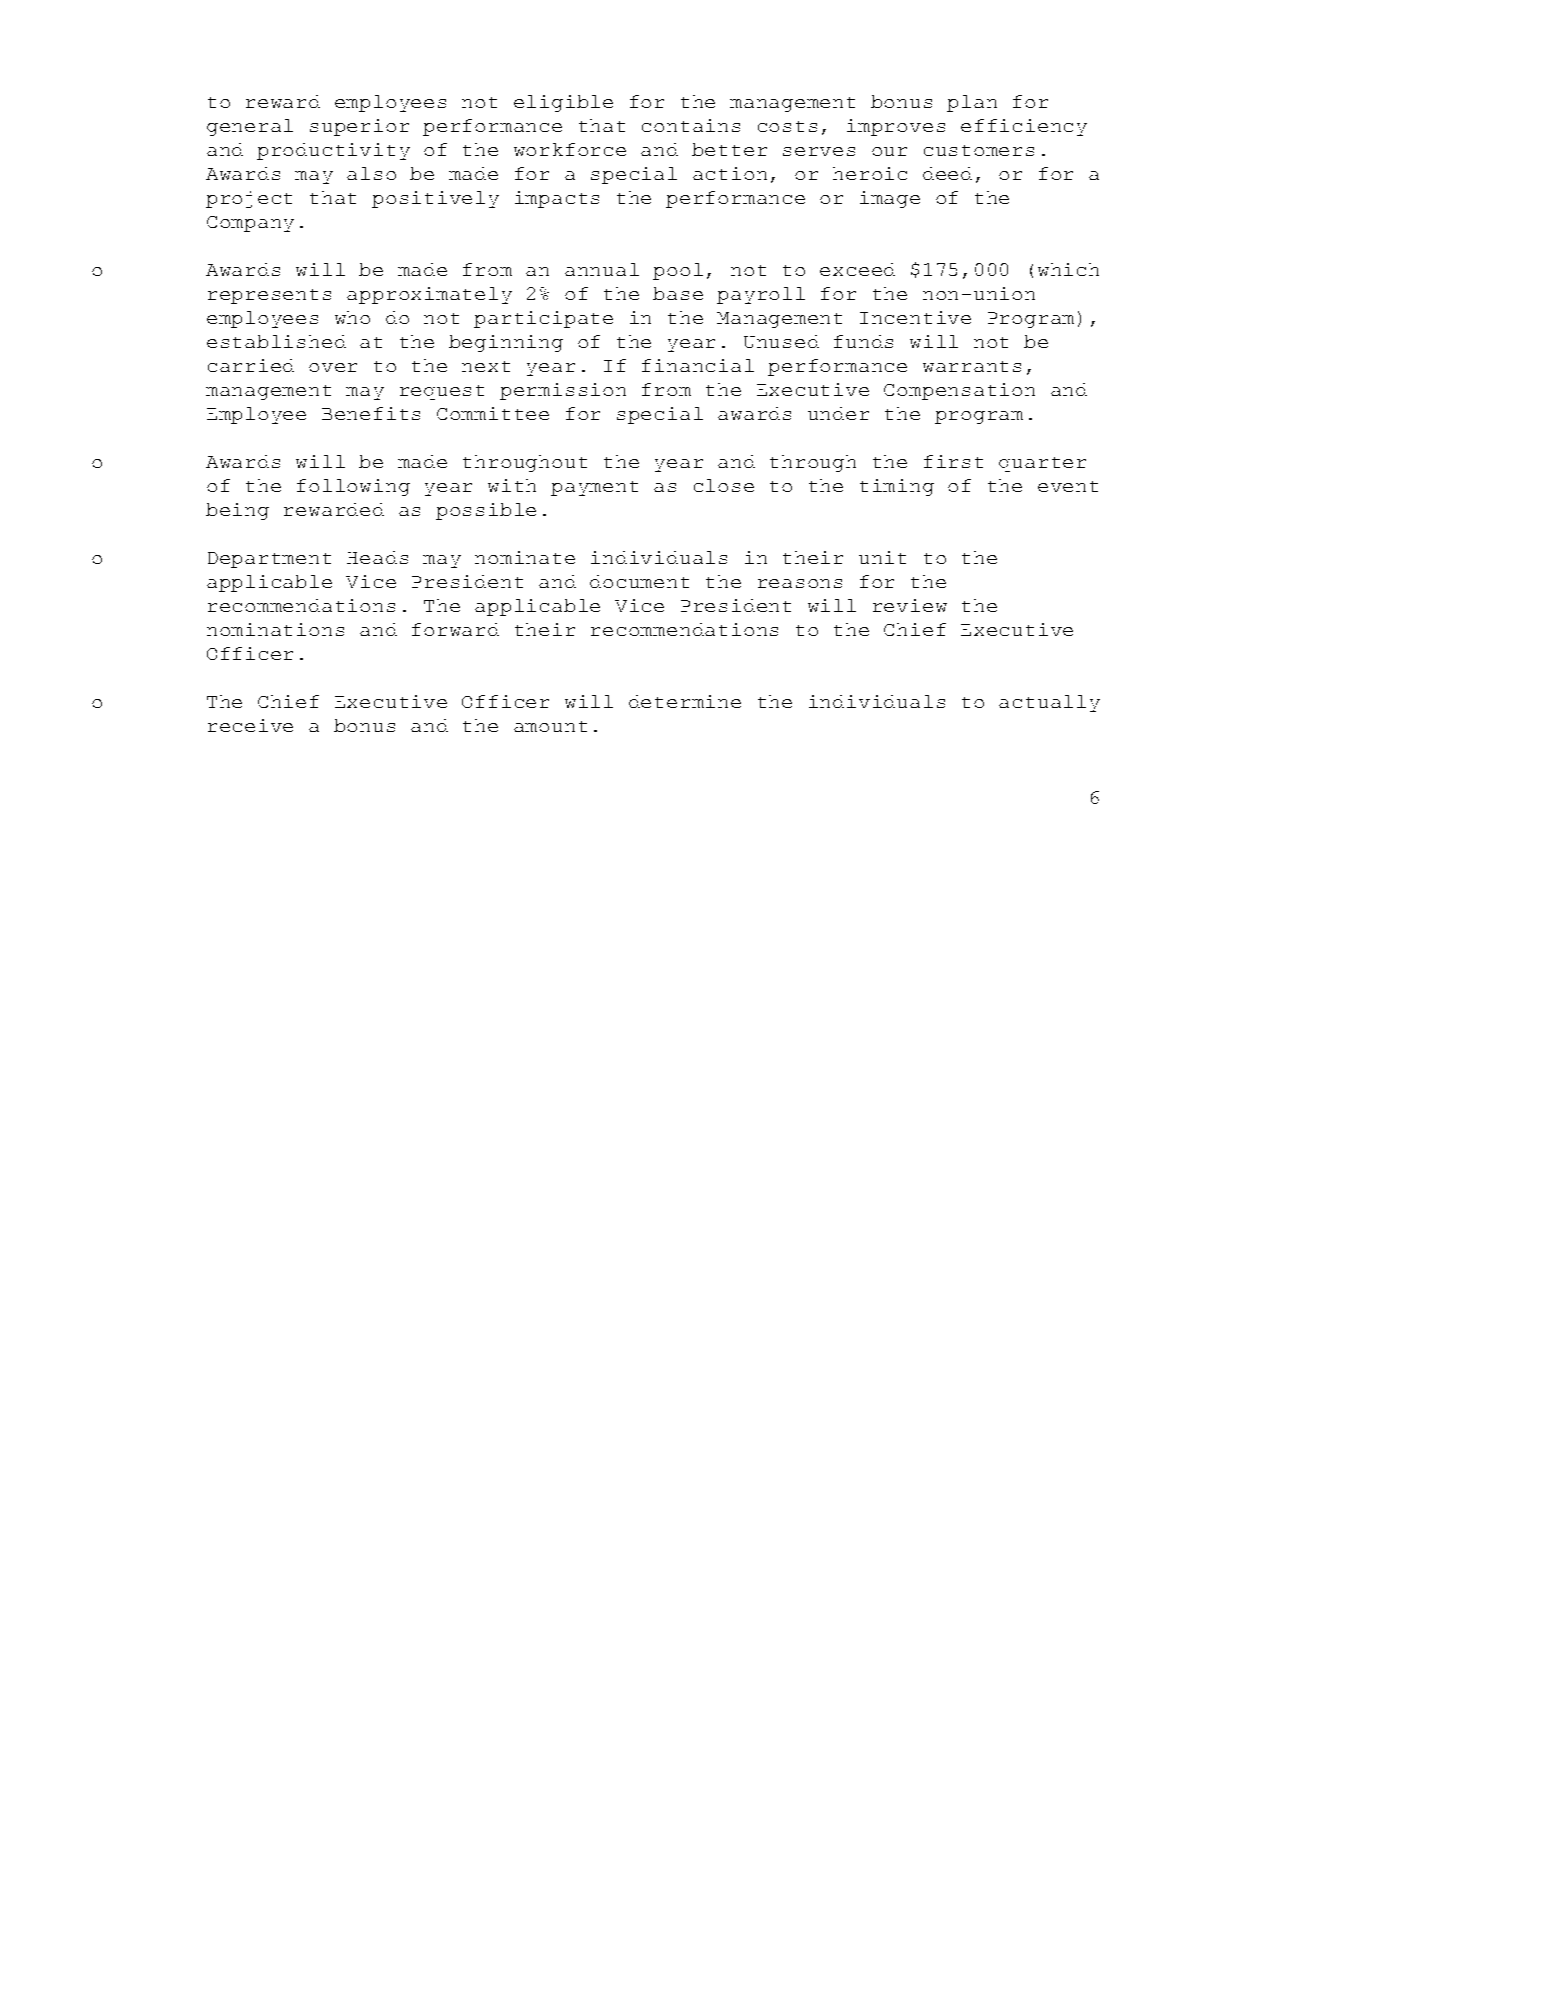  I want to click on plan, so click(972, 103).
